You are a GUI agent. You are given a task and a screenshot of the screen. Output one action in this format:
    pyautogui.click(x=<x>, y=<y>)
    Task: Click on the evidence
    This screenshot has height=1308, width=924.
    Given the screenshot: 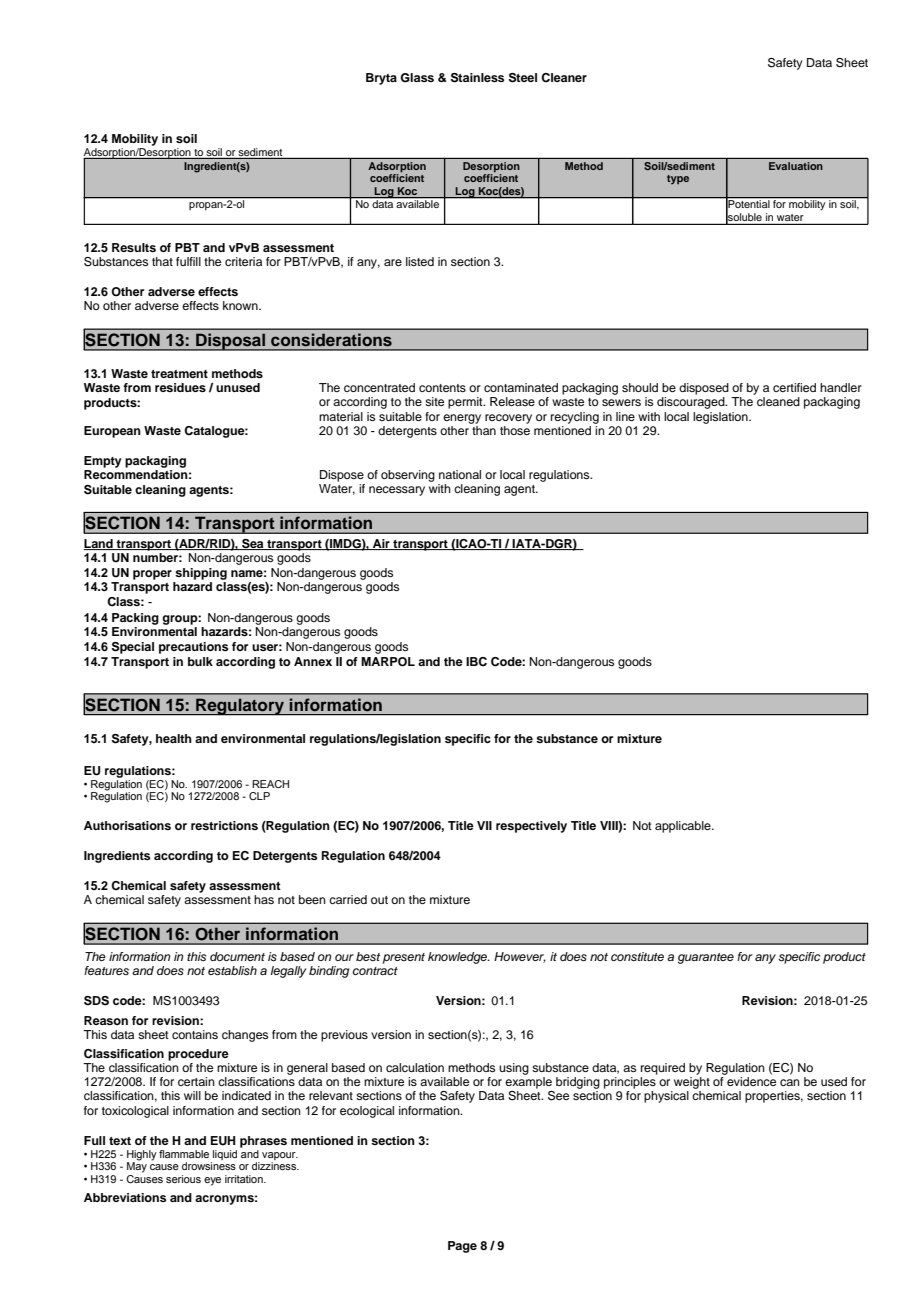 What is the action you would take?
    pyautogui.click(x=751, y=1081)
